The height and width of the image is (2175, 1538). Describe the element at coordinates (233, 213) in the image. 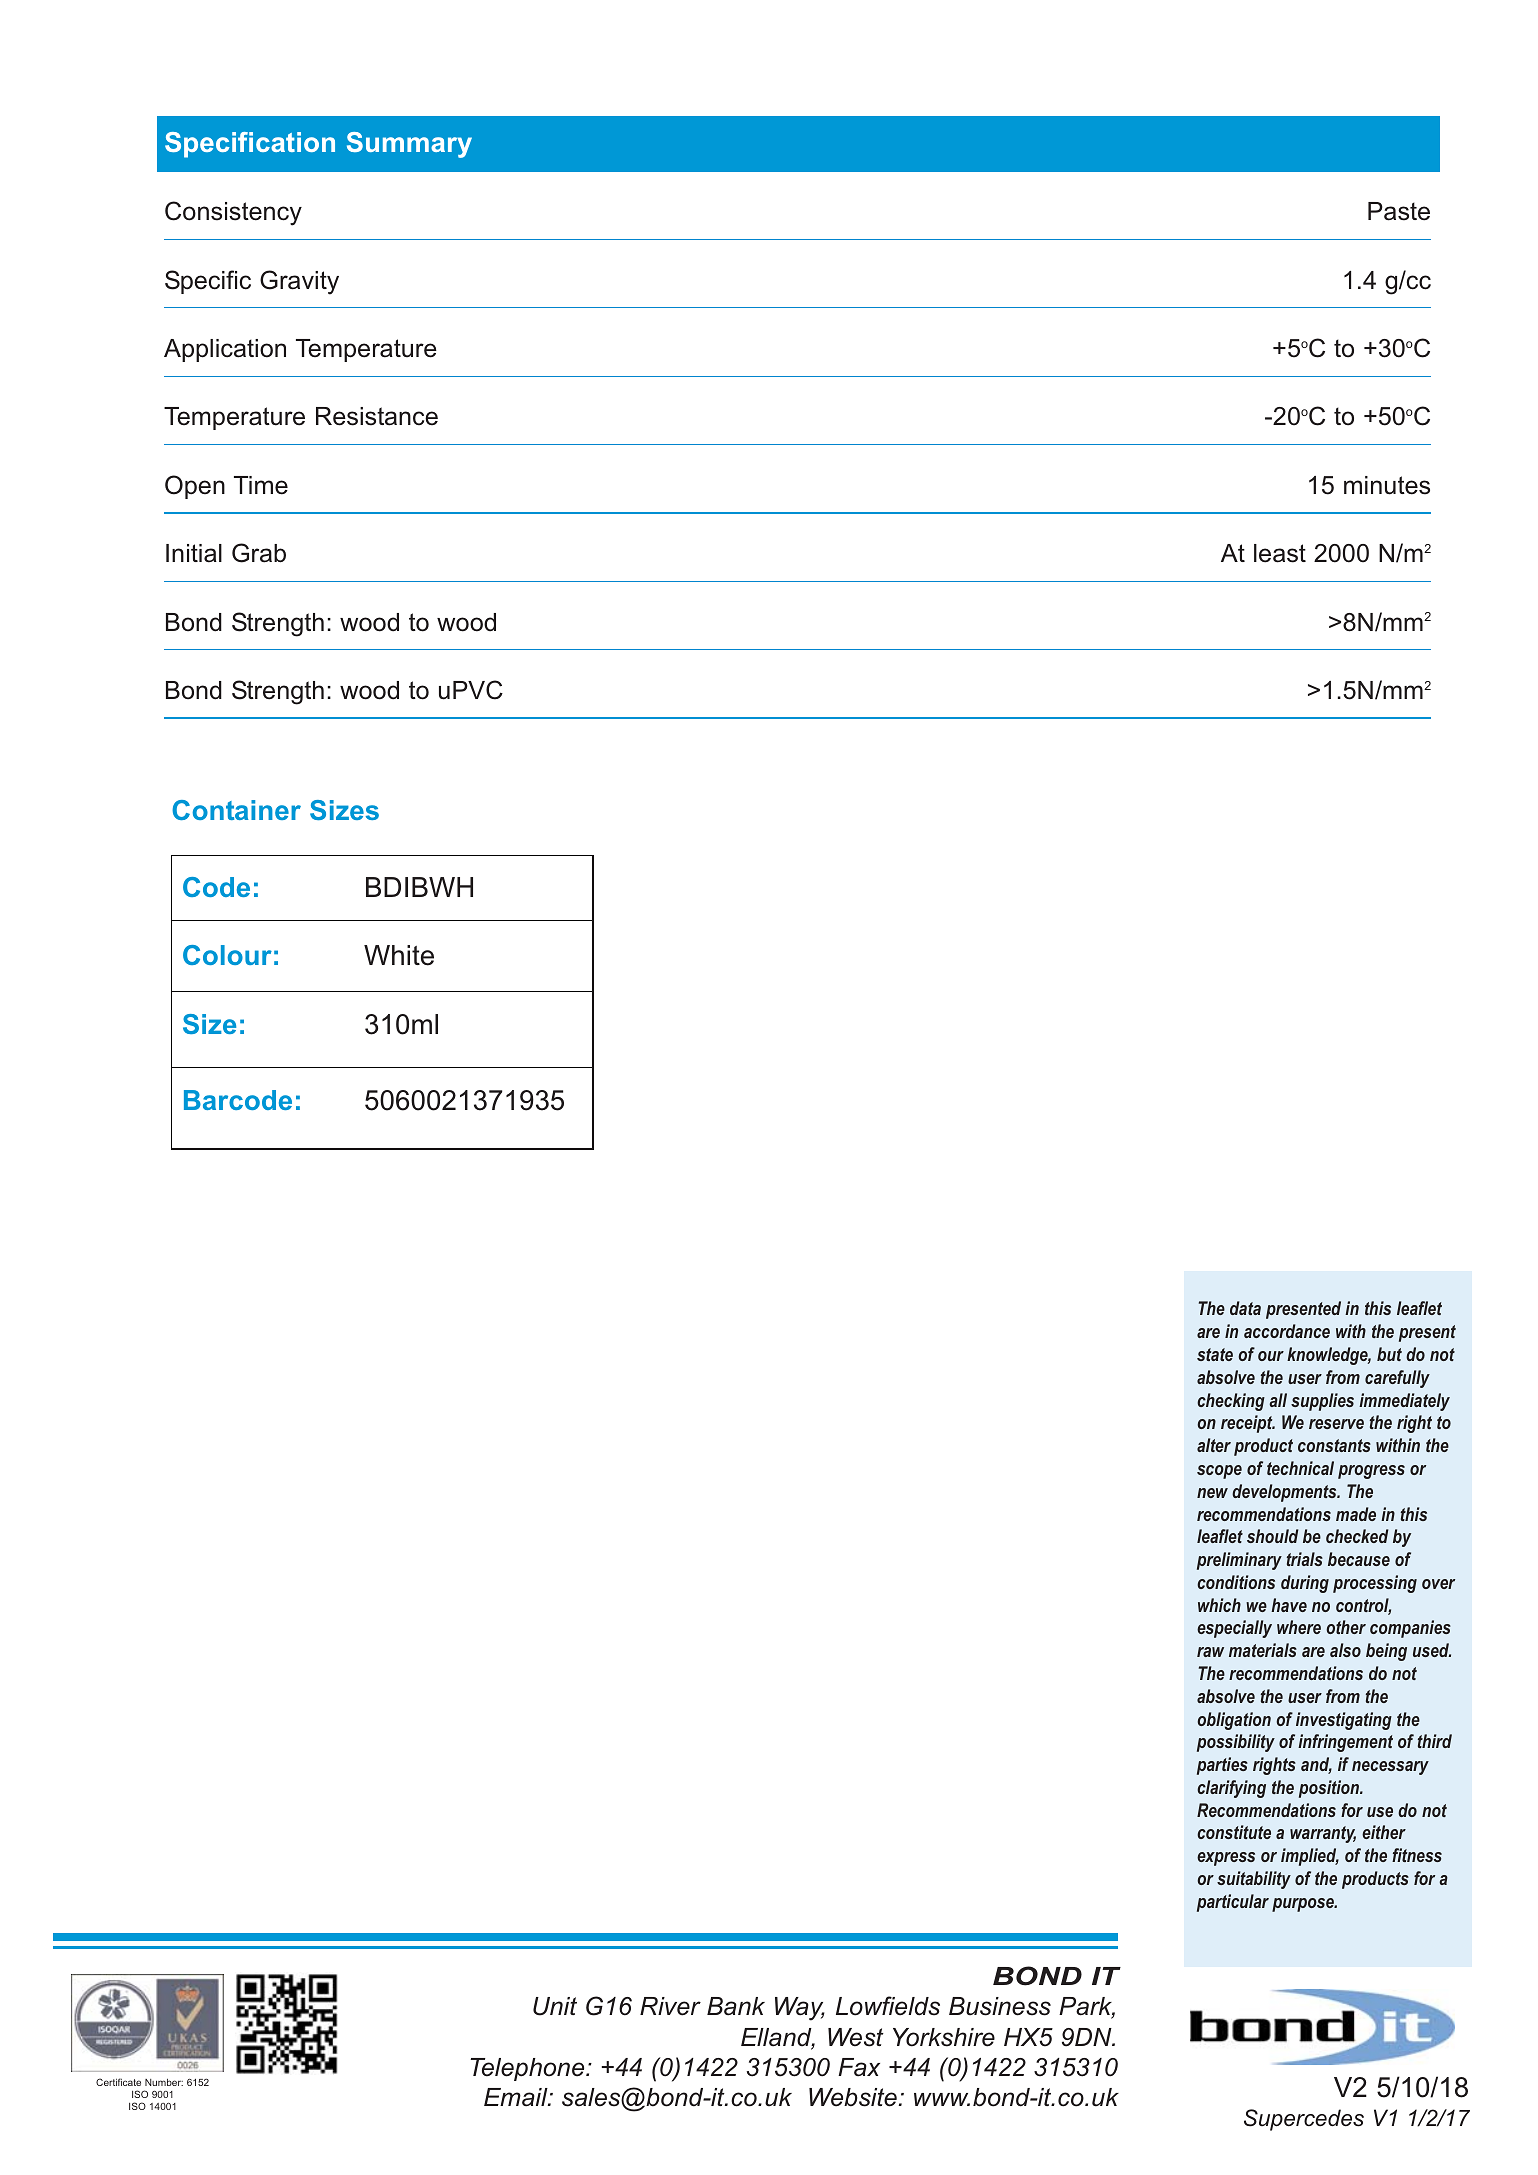

I see `Consistency` at that location.
